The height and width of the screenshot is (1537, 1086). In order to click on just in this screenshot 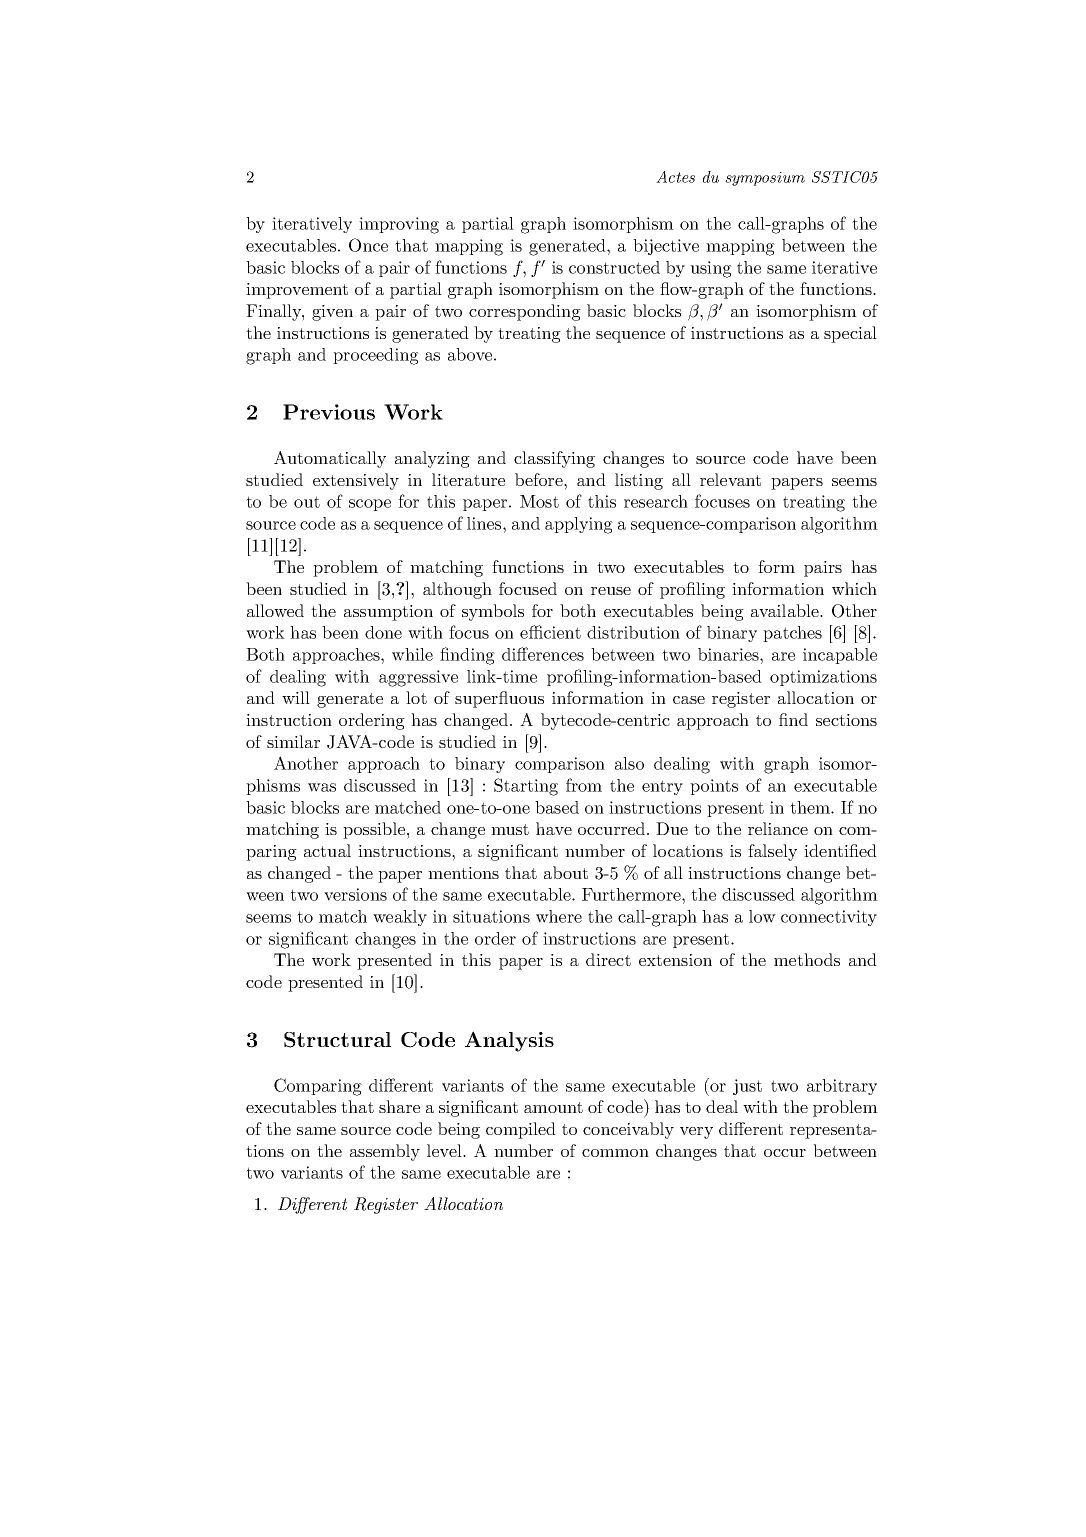, I will do `click(747, 1087)`.
